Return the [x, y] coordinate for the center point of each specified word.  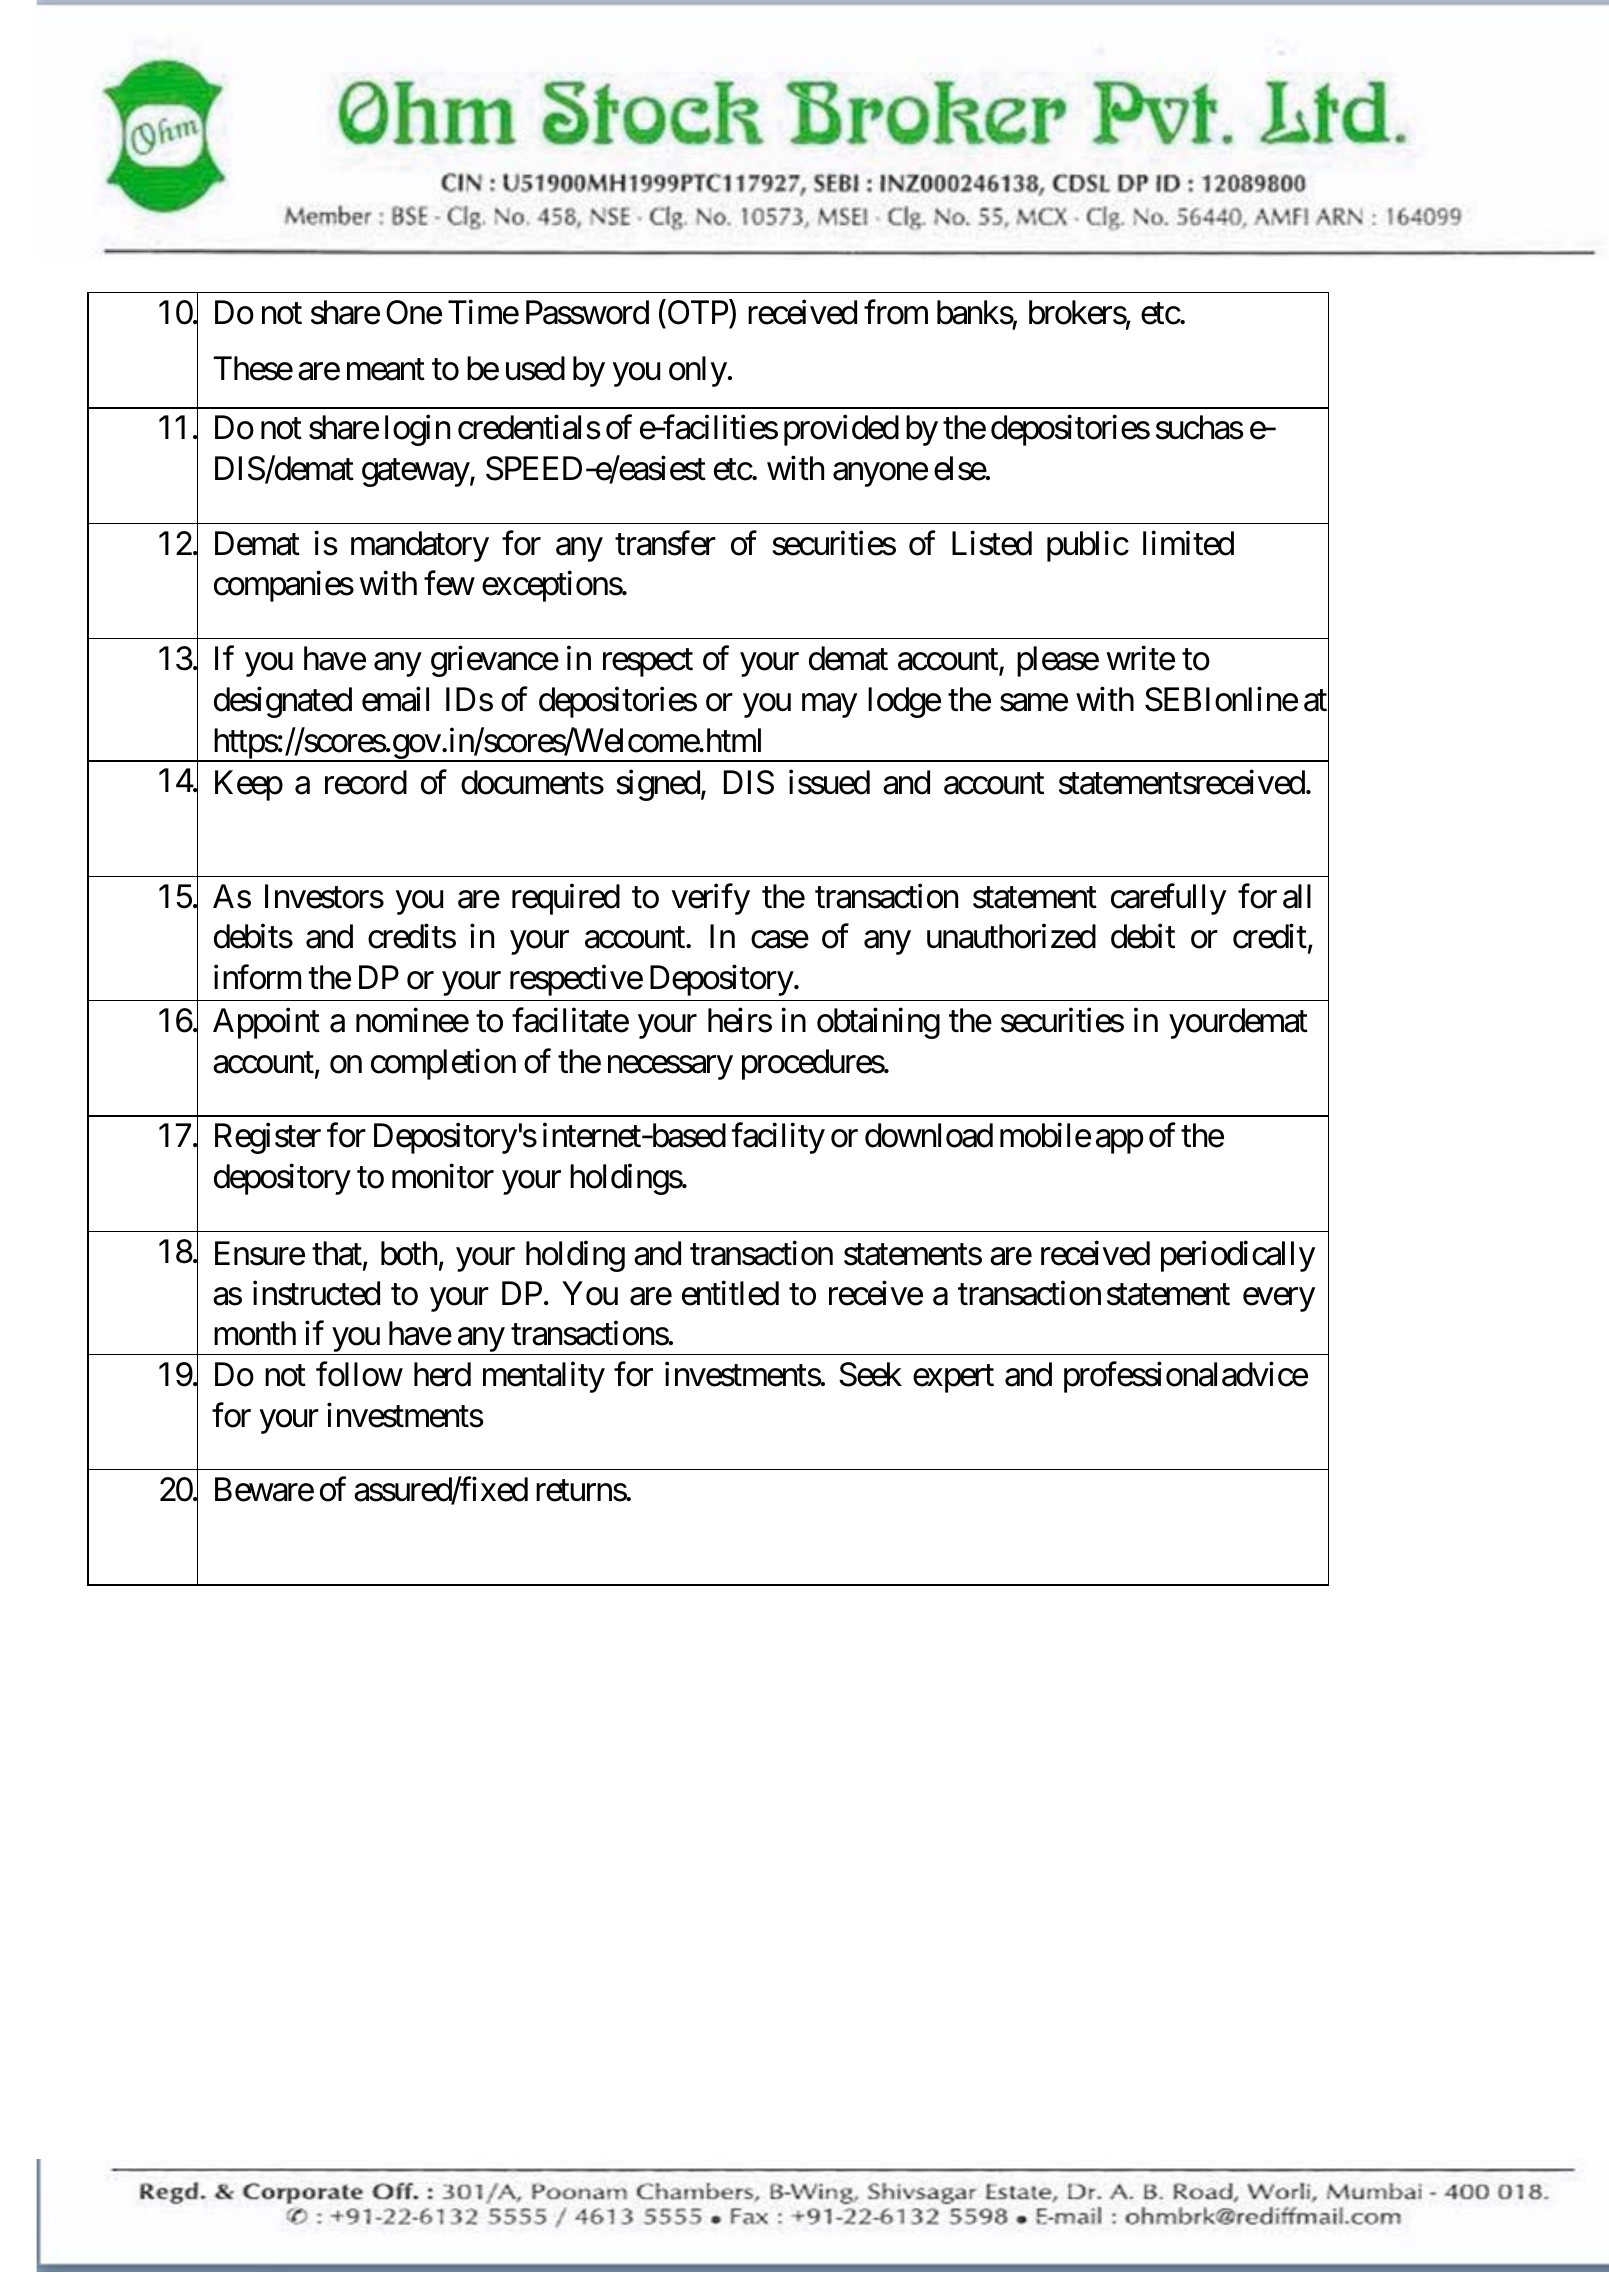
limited [1188, 543]
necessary [670, 1068]
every [1279, 1300]
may [829, 706]
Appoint [266, 1023]
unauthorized [1011, 936]
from [896, 312]
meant [386, 370]
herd [442, 1374]
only [698, 371]
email [395, 699]
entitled [730, 1293]
